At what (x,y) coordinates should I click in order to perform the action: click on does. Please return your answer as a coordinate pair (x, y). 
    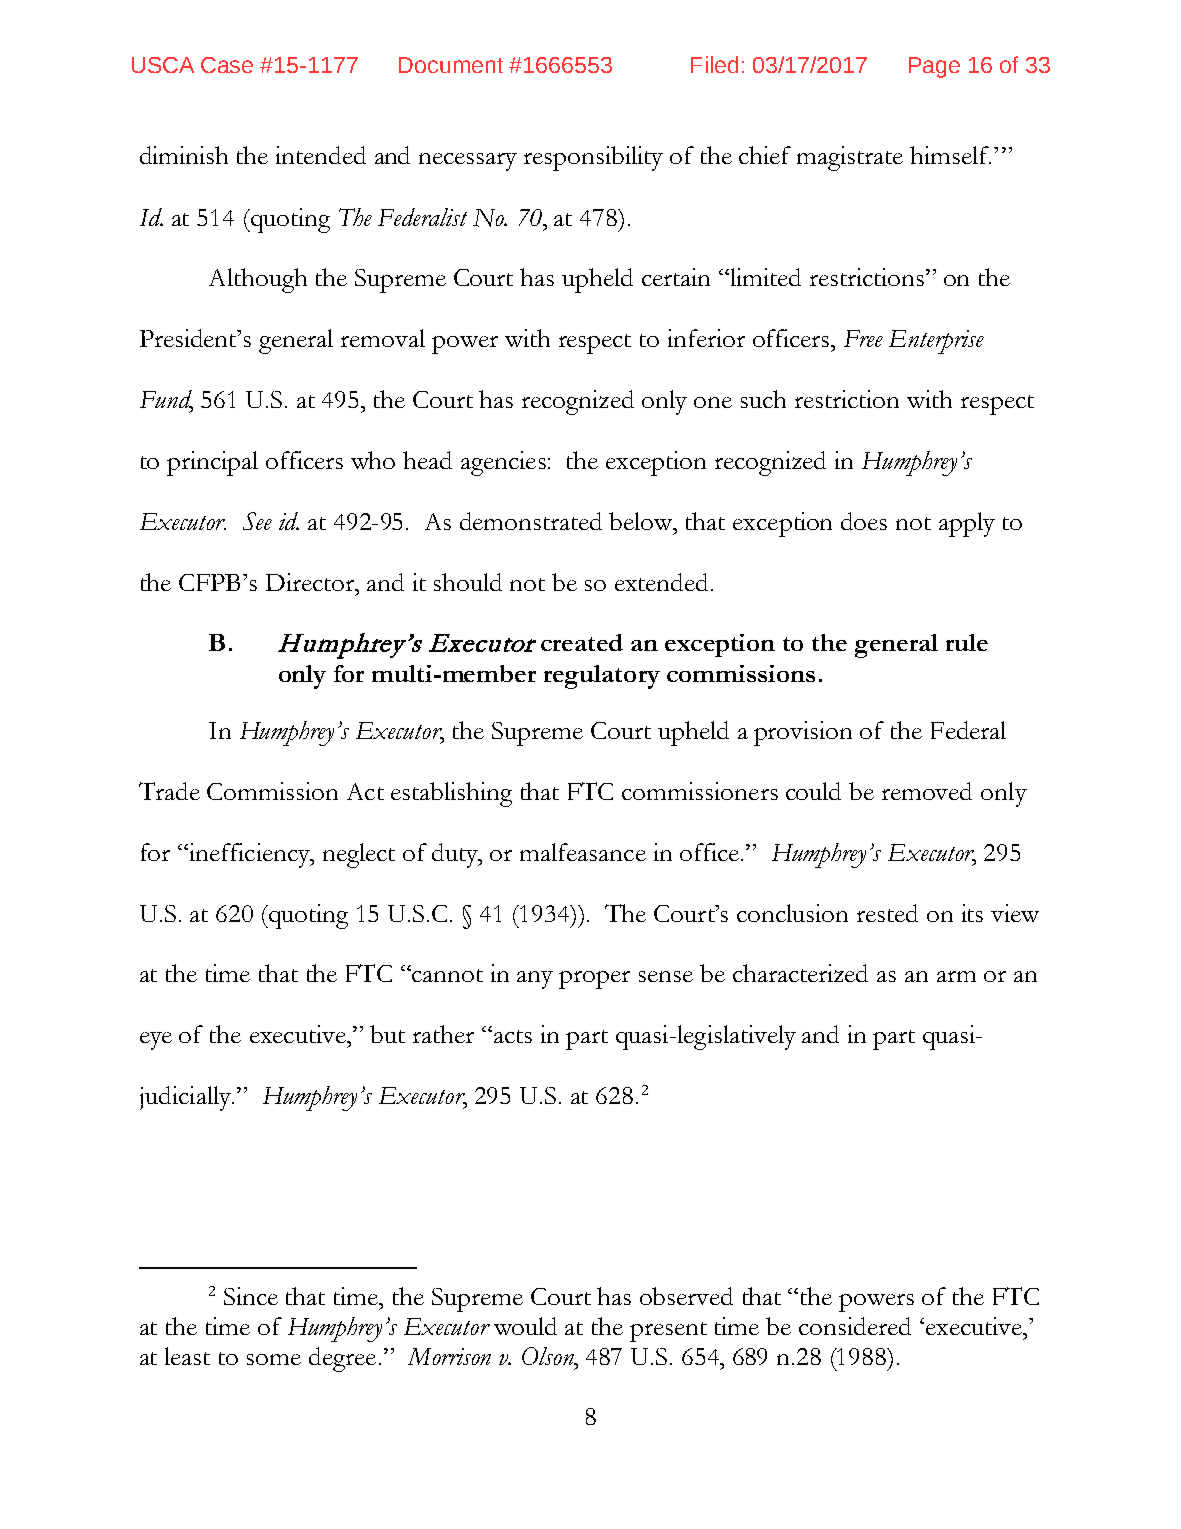
    Looking at the image, I should click on (864, 521).
